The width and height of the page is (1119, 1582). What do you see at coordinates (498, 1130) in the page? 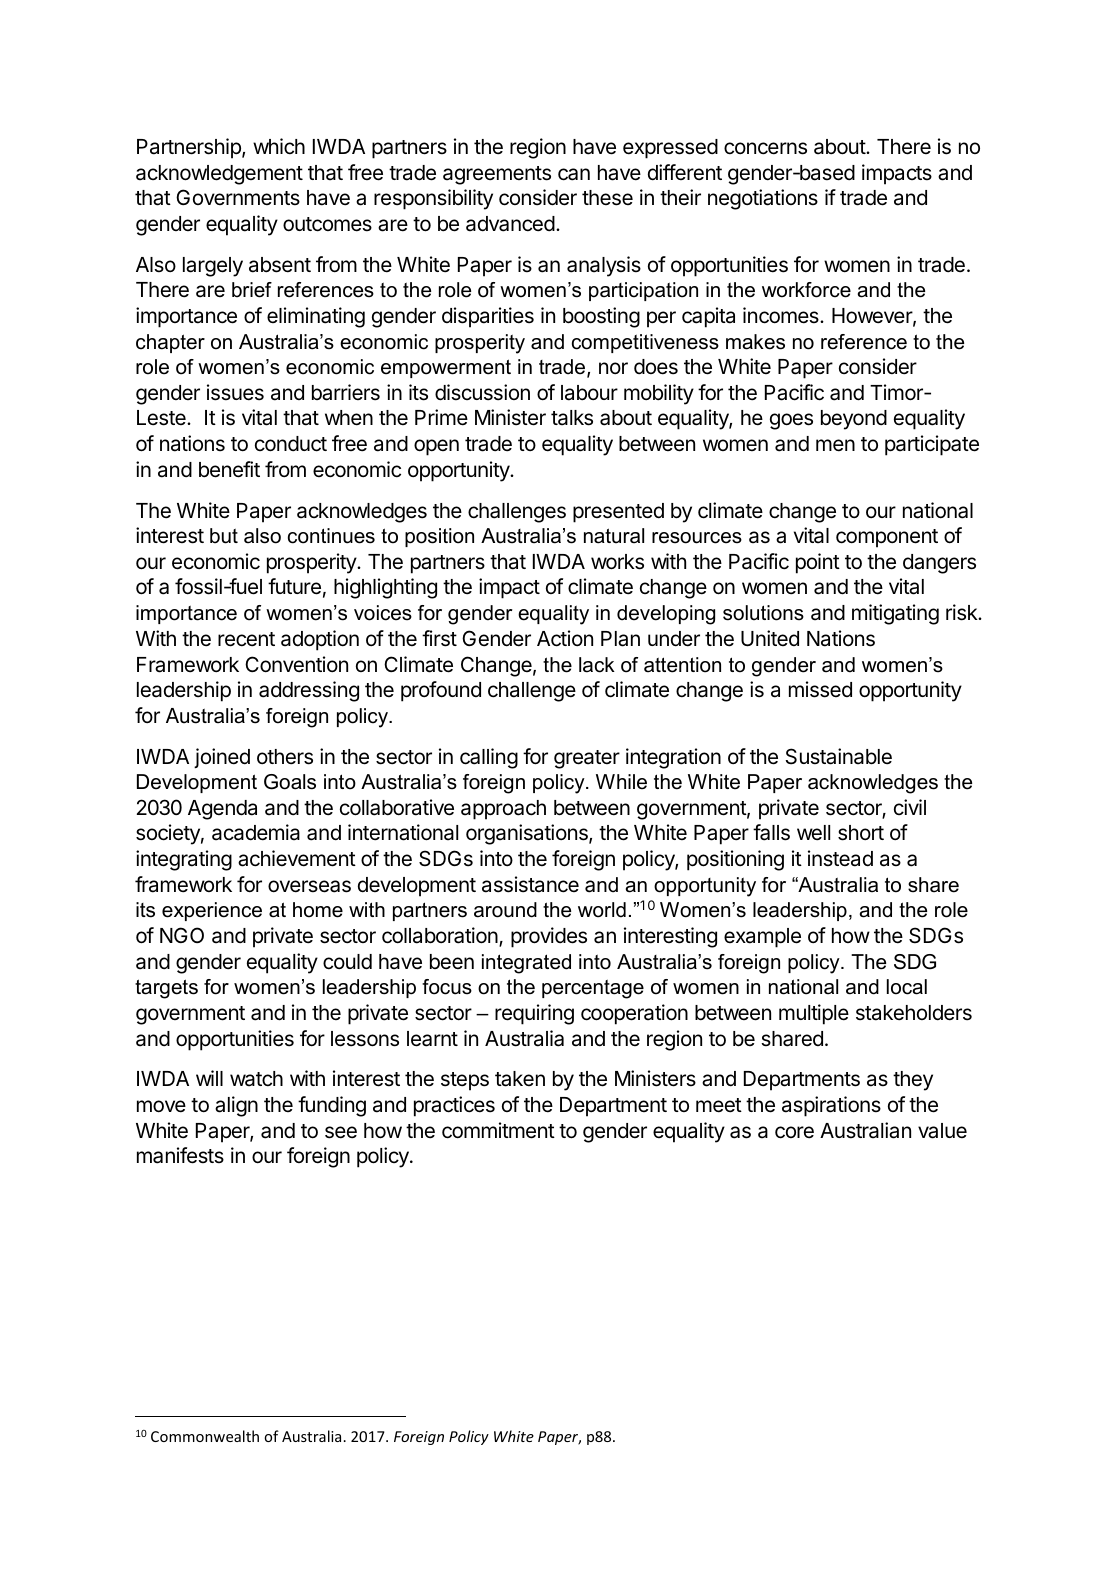
I see `commitment` at bounding box center [498, 1130].
